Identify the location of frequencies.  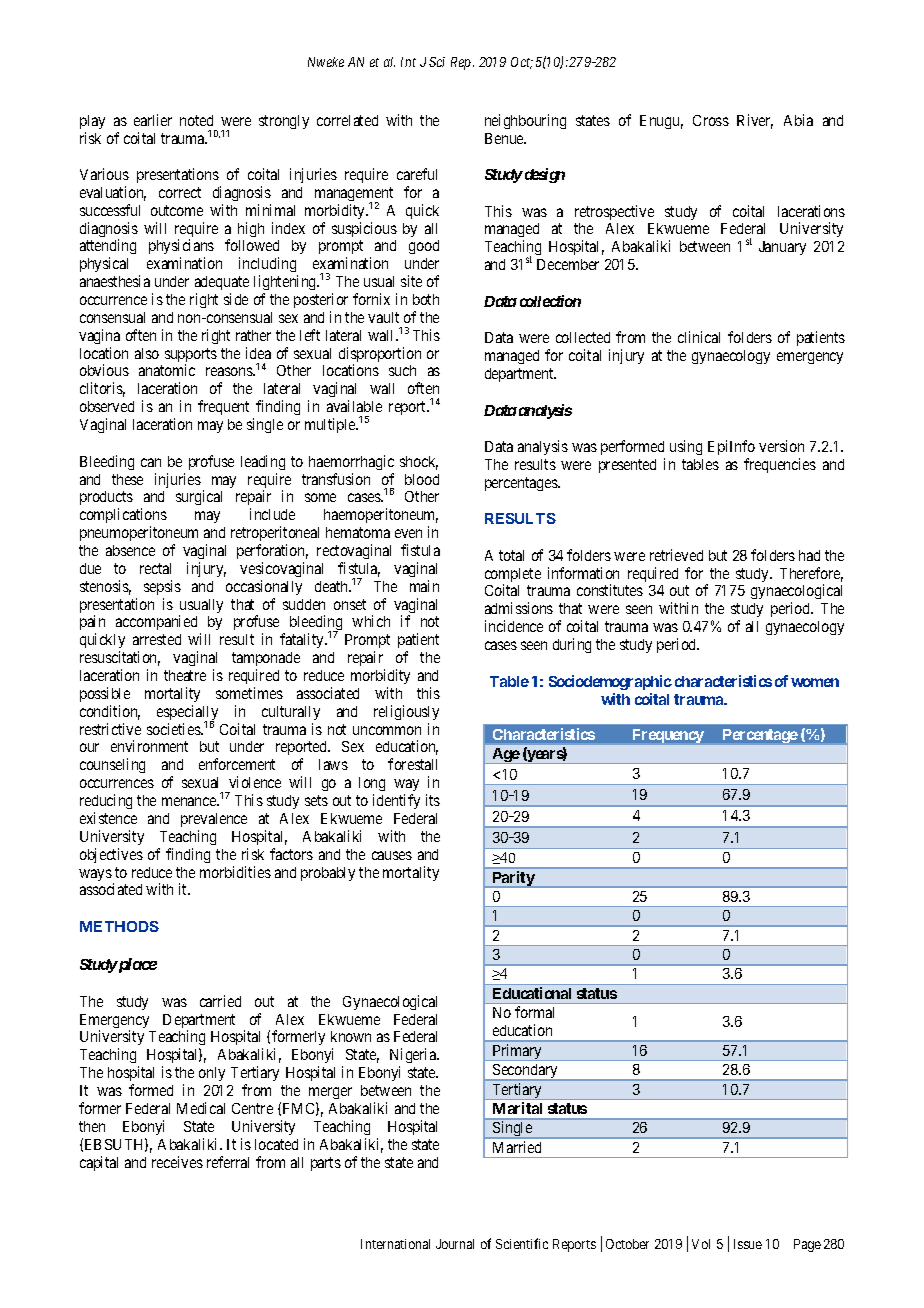
(780, 465).
